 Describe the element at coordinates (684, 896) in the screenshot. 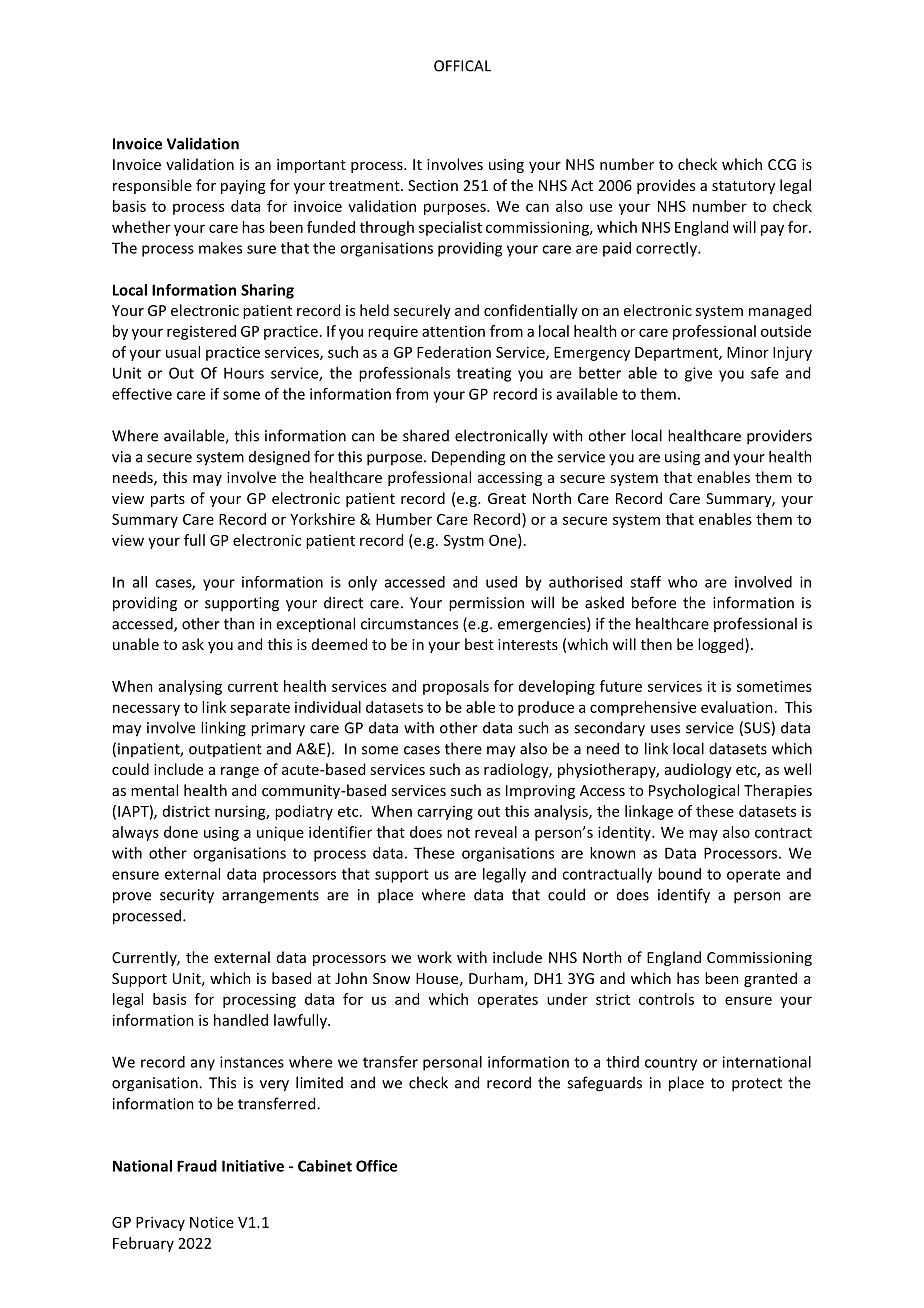

I see `identify` at that location.
